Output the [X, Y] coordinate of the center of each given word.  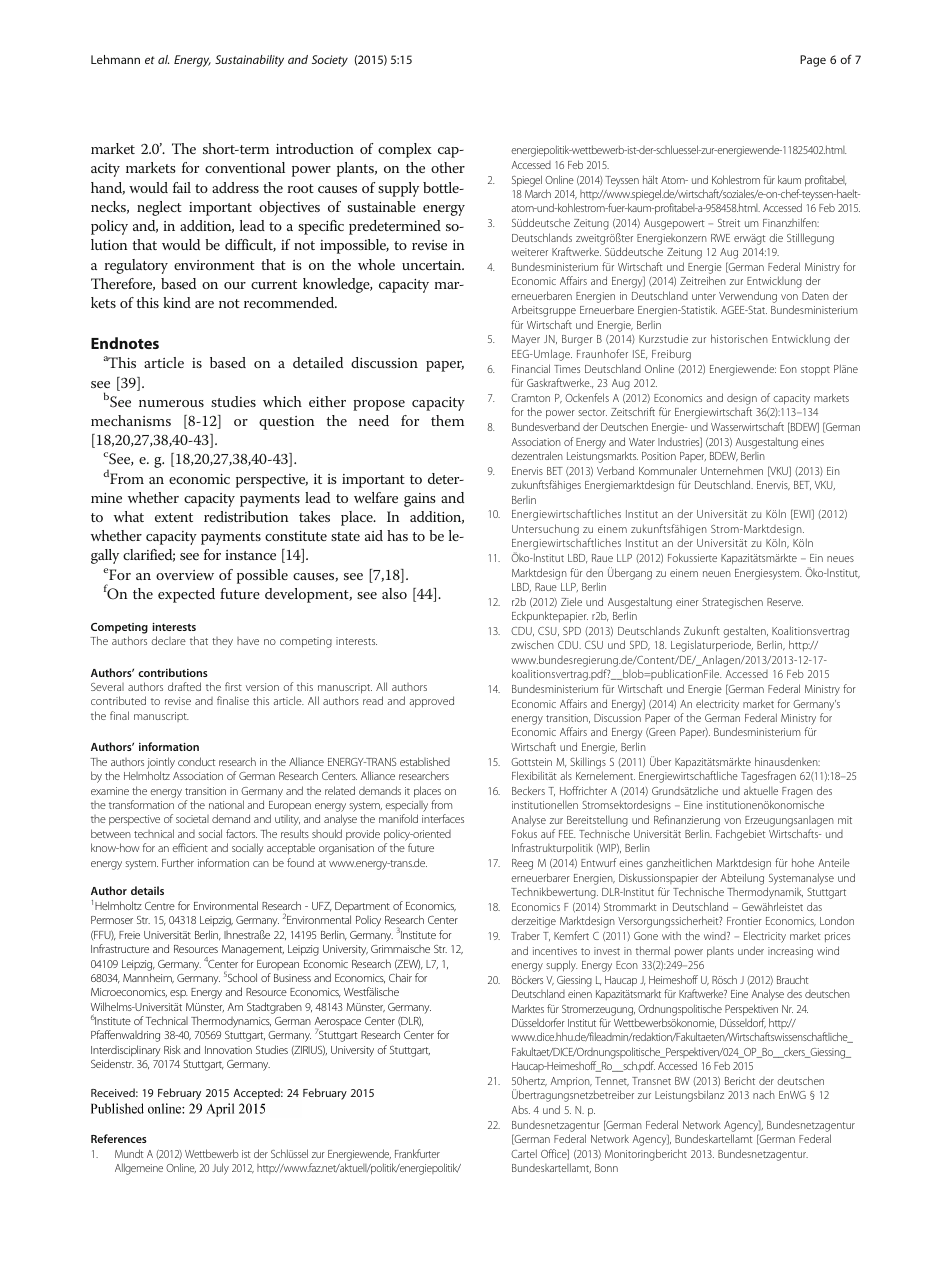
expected [186, 595]
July [220, 1169]
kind [177, 302]
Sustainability [249, 61]
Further [178, 862]
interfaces [443, 818]
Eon [788, 369]
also [394, 593]
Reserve [785, 602]
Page [813, 61]
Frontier [744, 921]
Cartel [524, 1153]
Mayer [526, 340]
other [448, 167]
